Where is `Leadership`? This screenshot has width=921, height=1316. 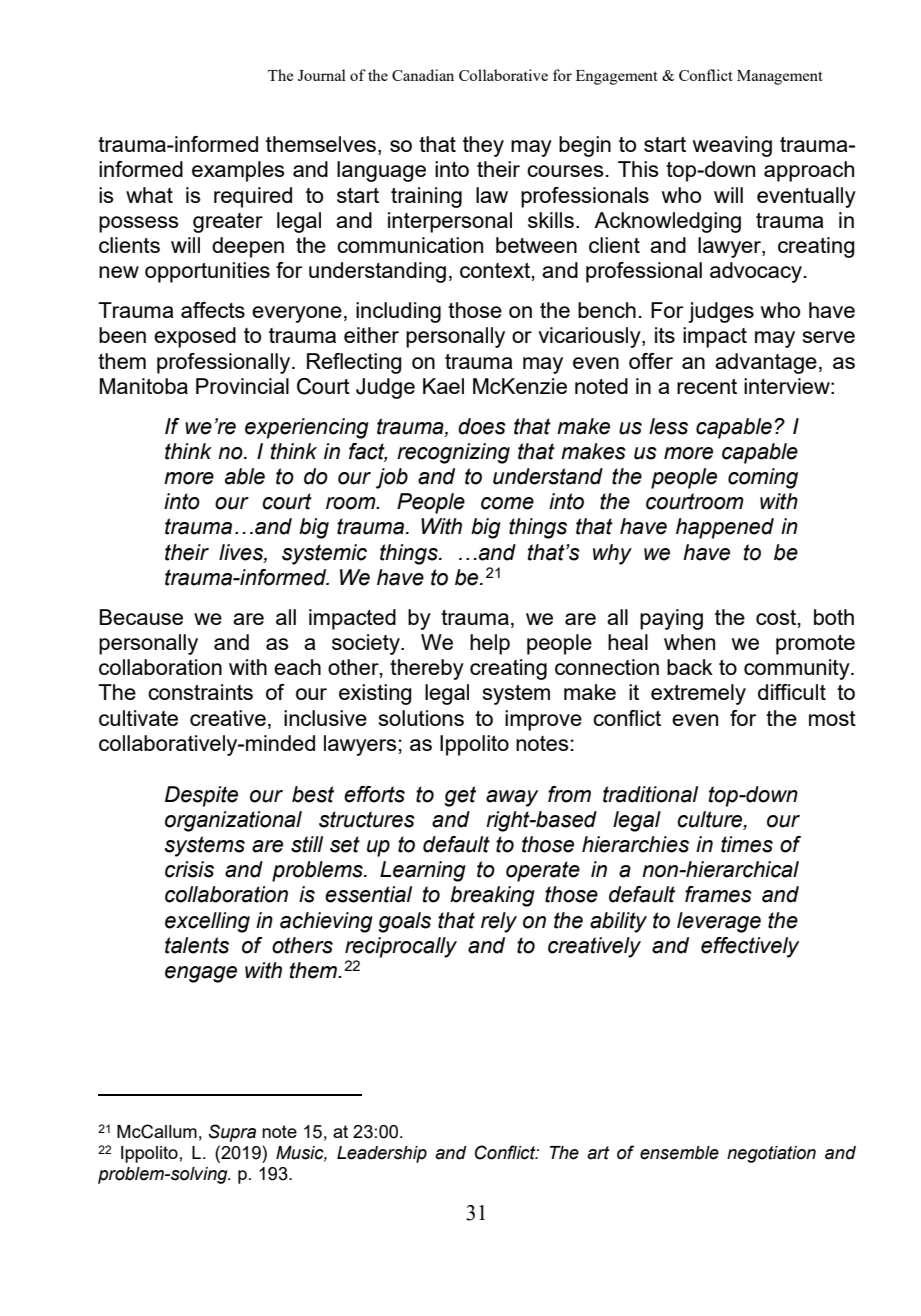 Leadership is located at coordinates (382, 1154).
